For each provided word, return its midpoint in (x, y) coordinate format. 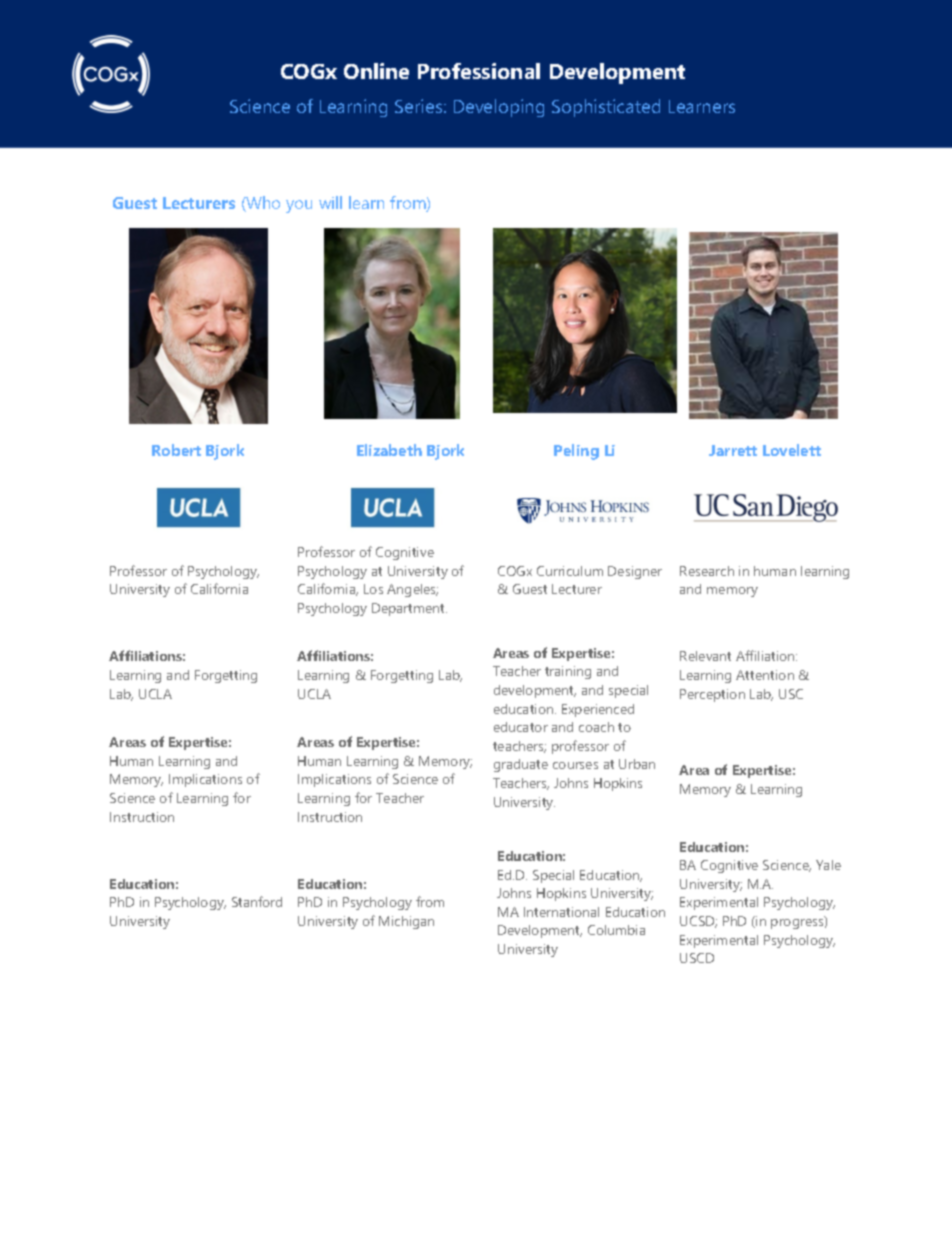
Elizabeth (389, 450)
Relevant (705, 656)
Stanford (257, 901)
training (568, 672)
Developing (499, 108)
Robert (176, 450)
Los (373, 589)
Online (376, 71)
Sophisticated (606, 108)
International (561, 912)
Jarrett (733, 450)
